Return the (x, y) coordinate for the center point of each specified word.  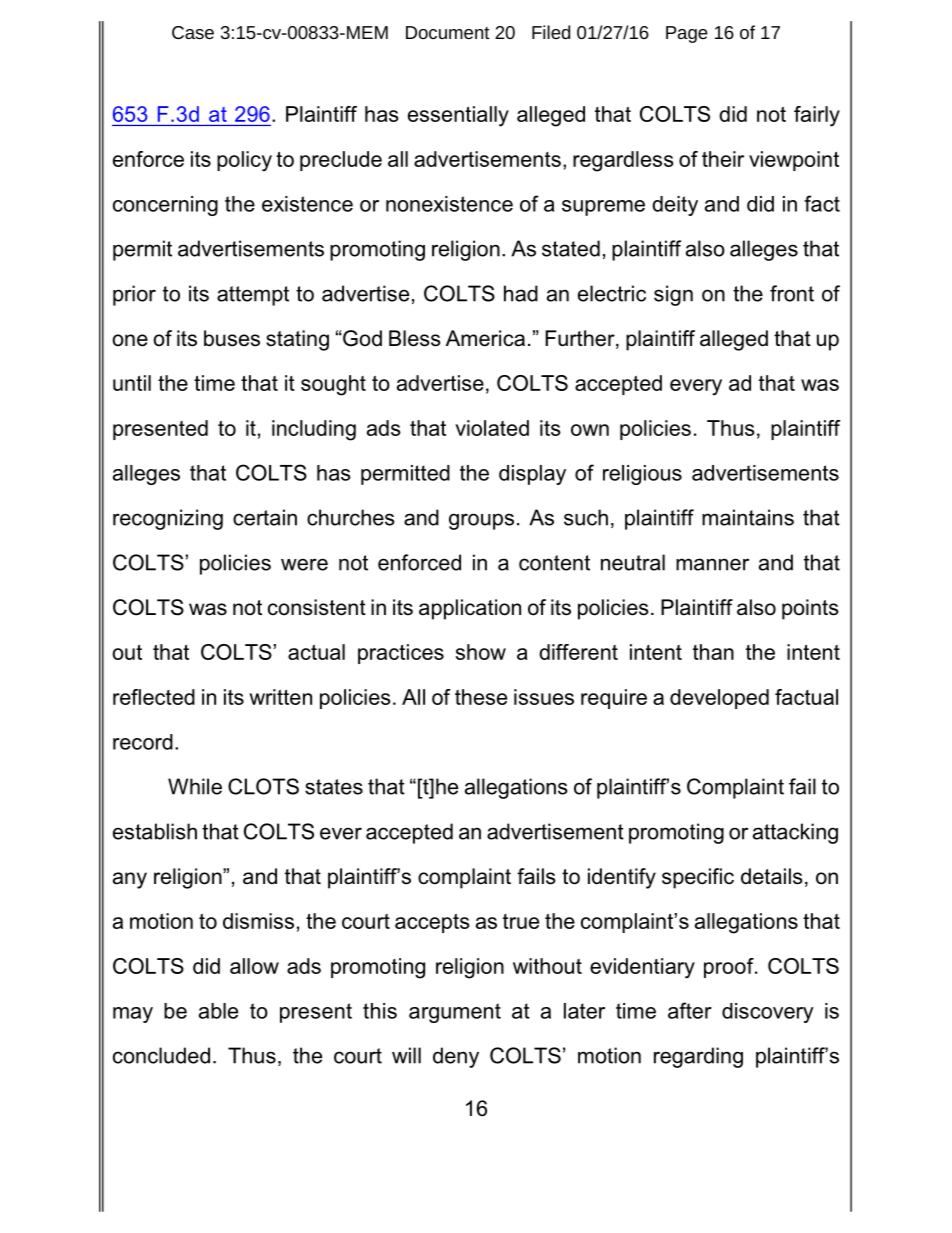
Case (193, 32)
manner (712, 564)
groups (481, 521)
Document (448, 32)
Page (687, 34)
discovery (768, 1013)
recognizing (168, 519)
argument (455, 1013)
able (218, 1011)
